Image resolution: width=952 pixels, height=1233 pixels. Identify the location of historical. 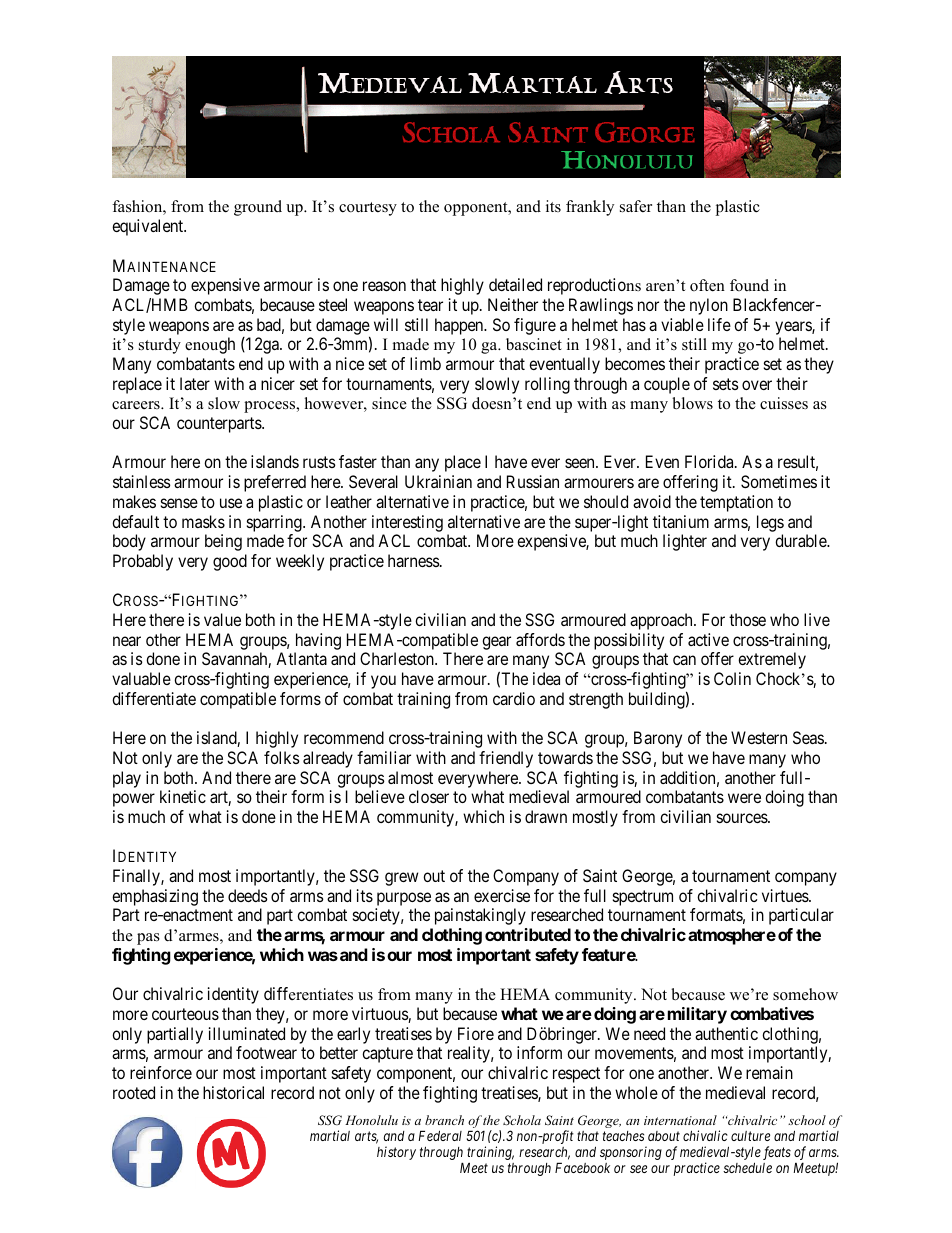
(233, 1092).
